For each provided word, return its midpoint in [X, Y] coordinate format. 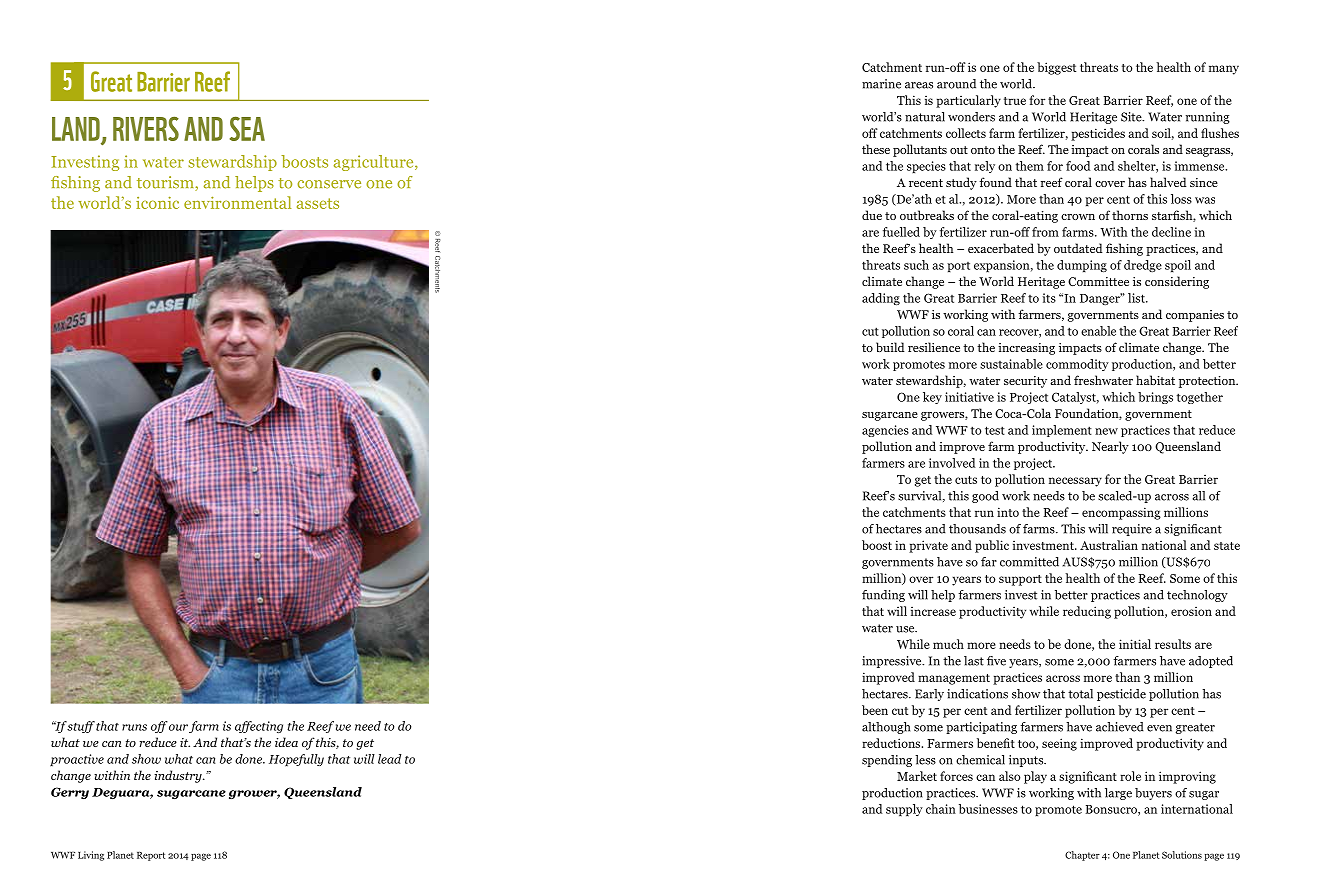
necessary [1075, 482]
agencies [885, 431]
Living [91, 856]
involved [952, 463]
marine [881, 84]
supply [904, 810]
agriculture [375, 163]
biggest [1056, 68]
